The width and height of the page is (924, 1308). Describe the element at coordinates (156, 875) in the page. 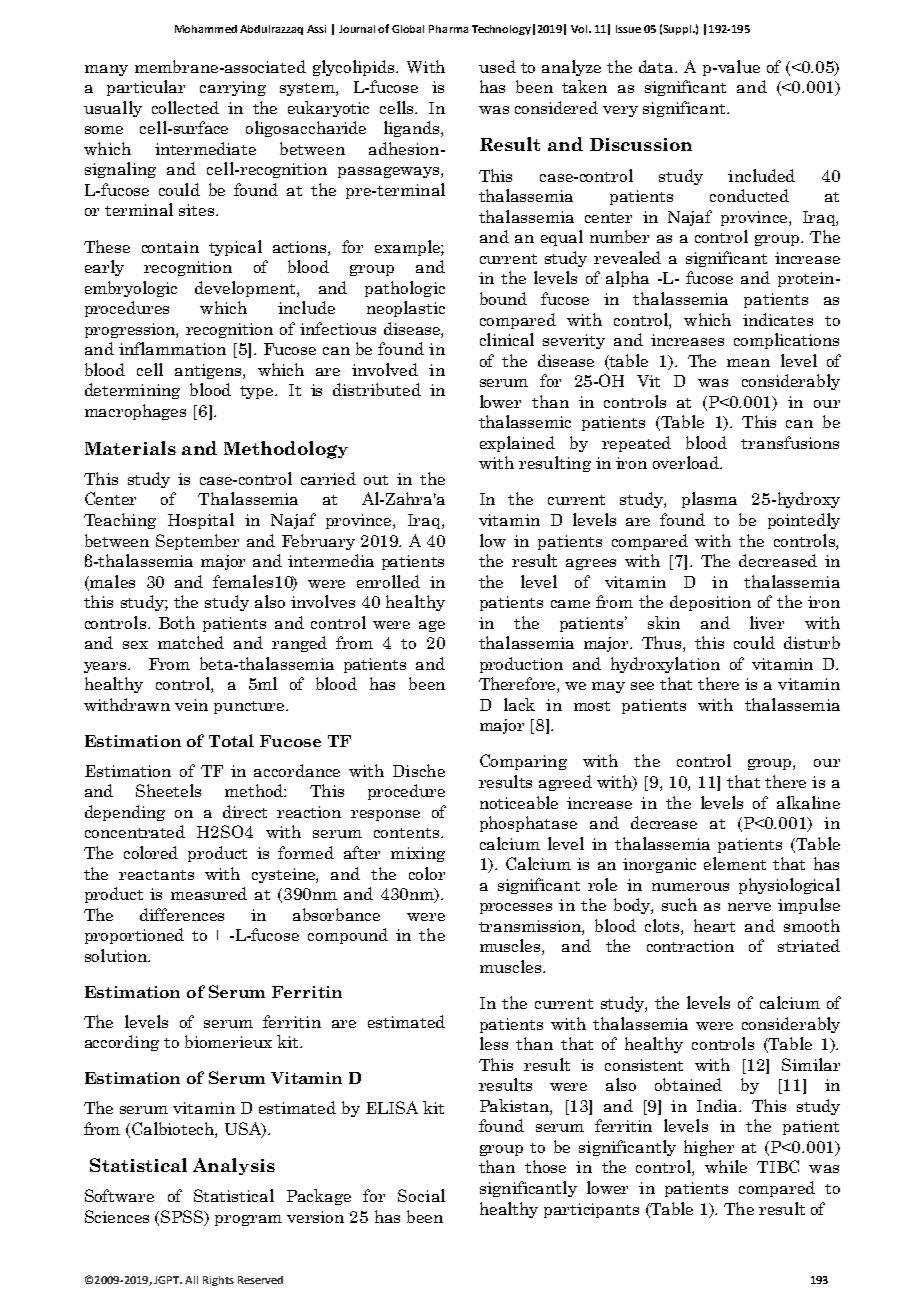

I see `reactants` at that location.
